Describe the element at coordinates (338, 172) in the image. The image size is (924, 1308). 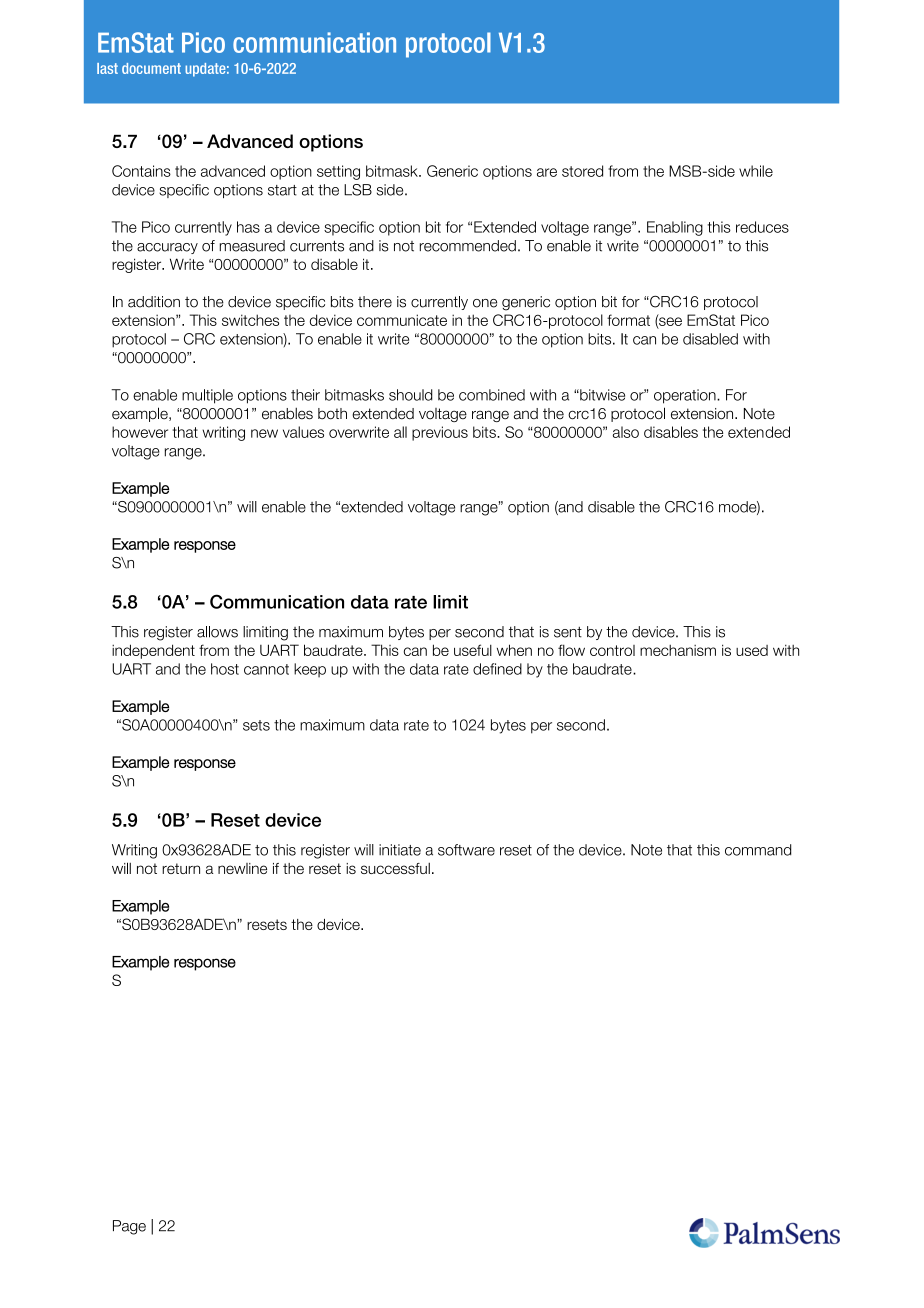
I see `setting` at that location.
